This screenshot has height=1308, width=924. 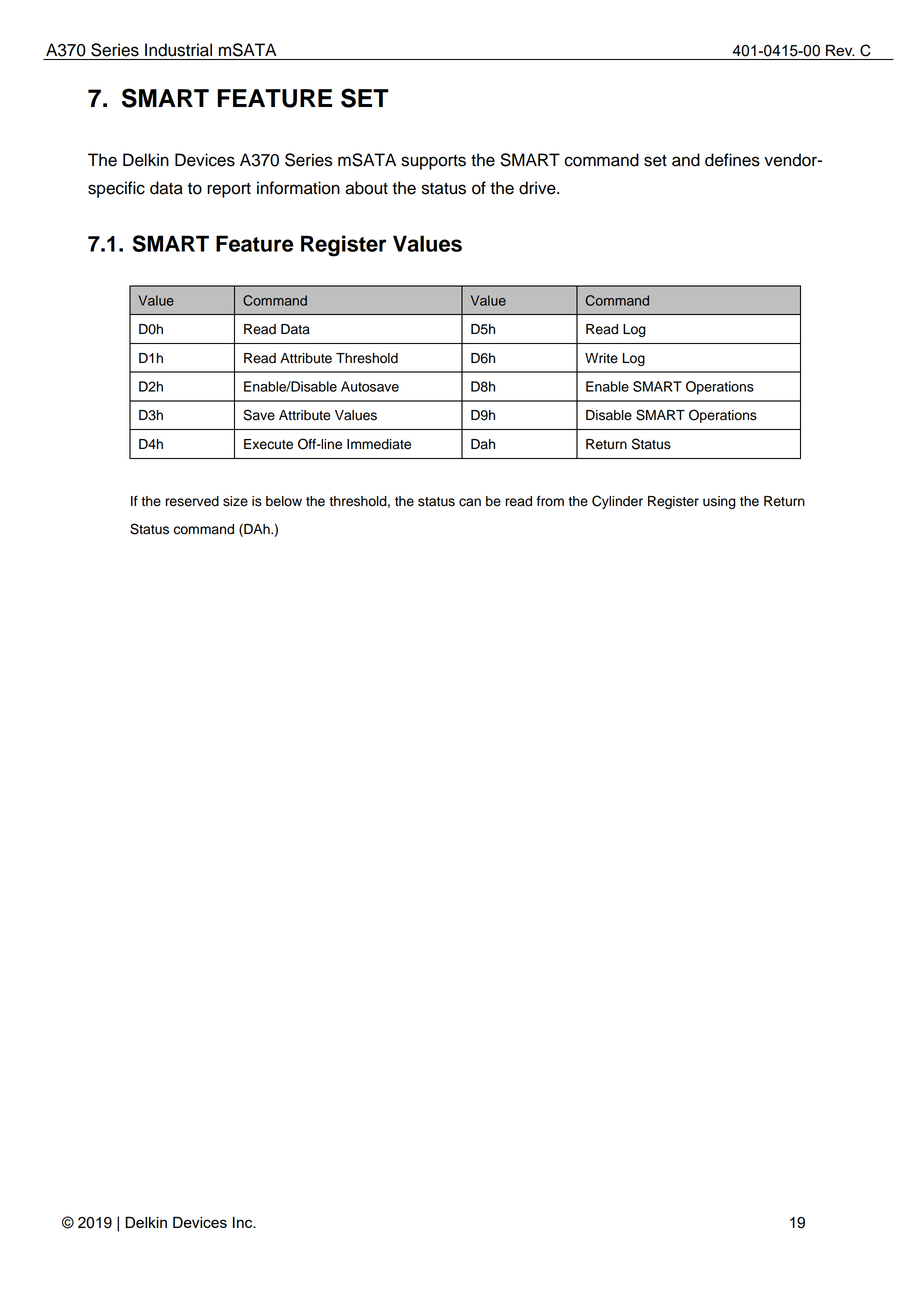 What do you see at coordinates (178, 50) in the screenshot?
I see `Industrial` at bounding box center [178, 50].
